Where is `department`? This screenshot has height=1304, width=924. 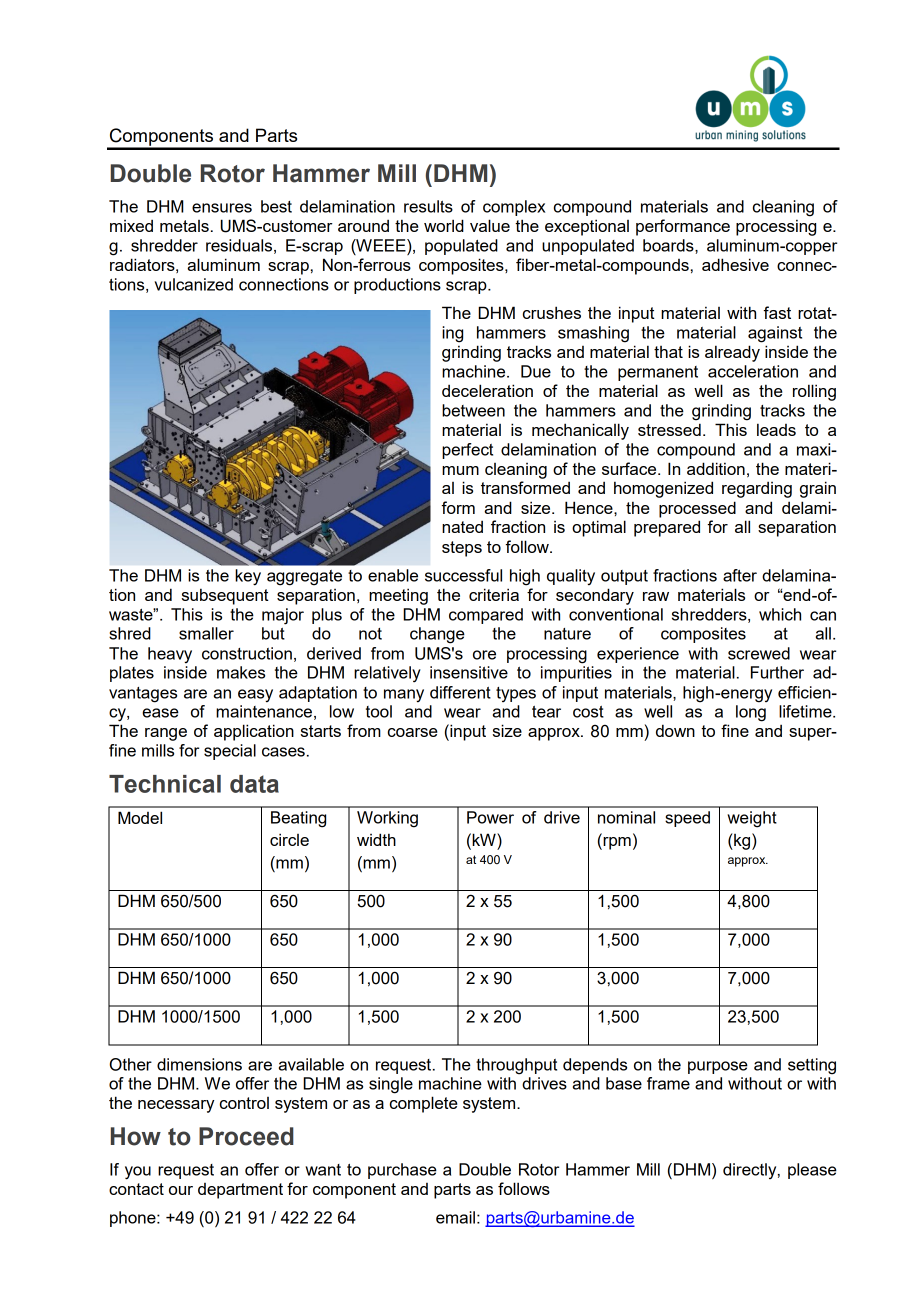 department is located at coordinates (240, 1191).
